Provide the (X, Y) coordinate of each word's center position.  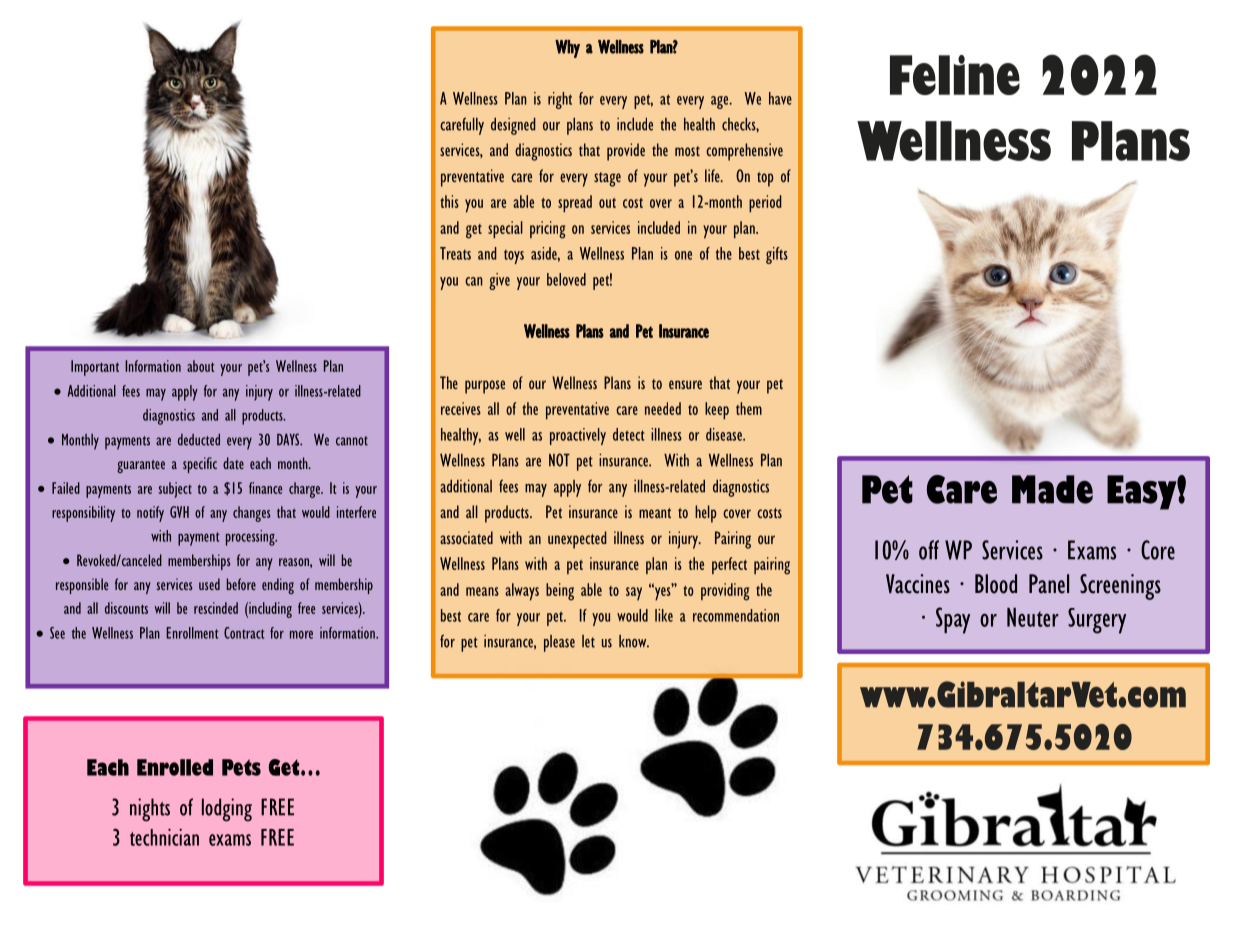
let (588, 641)
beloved (566, 279)
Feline (955, 75)
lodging (227, 810)
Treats (455, 253)
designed (513, 126)
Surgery (1097, 621)
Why (567, 49)
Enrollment (192, 633)
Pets (241, 767)
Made (1052, 489)
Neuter (1033, 617)
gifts (777, 255)
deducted (199, 440)
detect (629, 434)
